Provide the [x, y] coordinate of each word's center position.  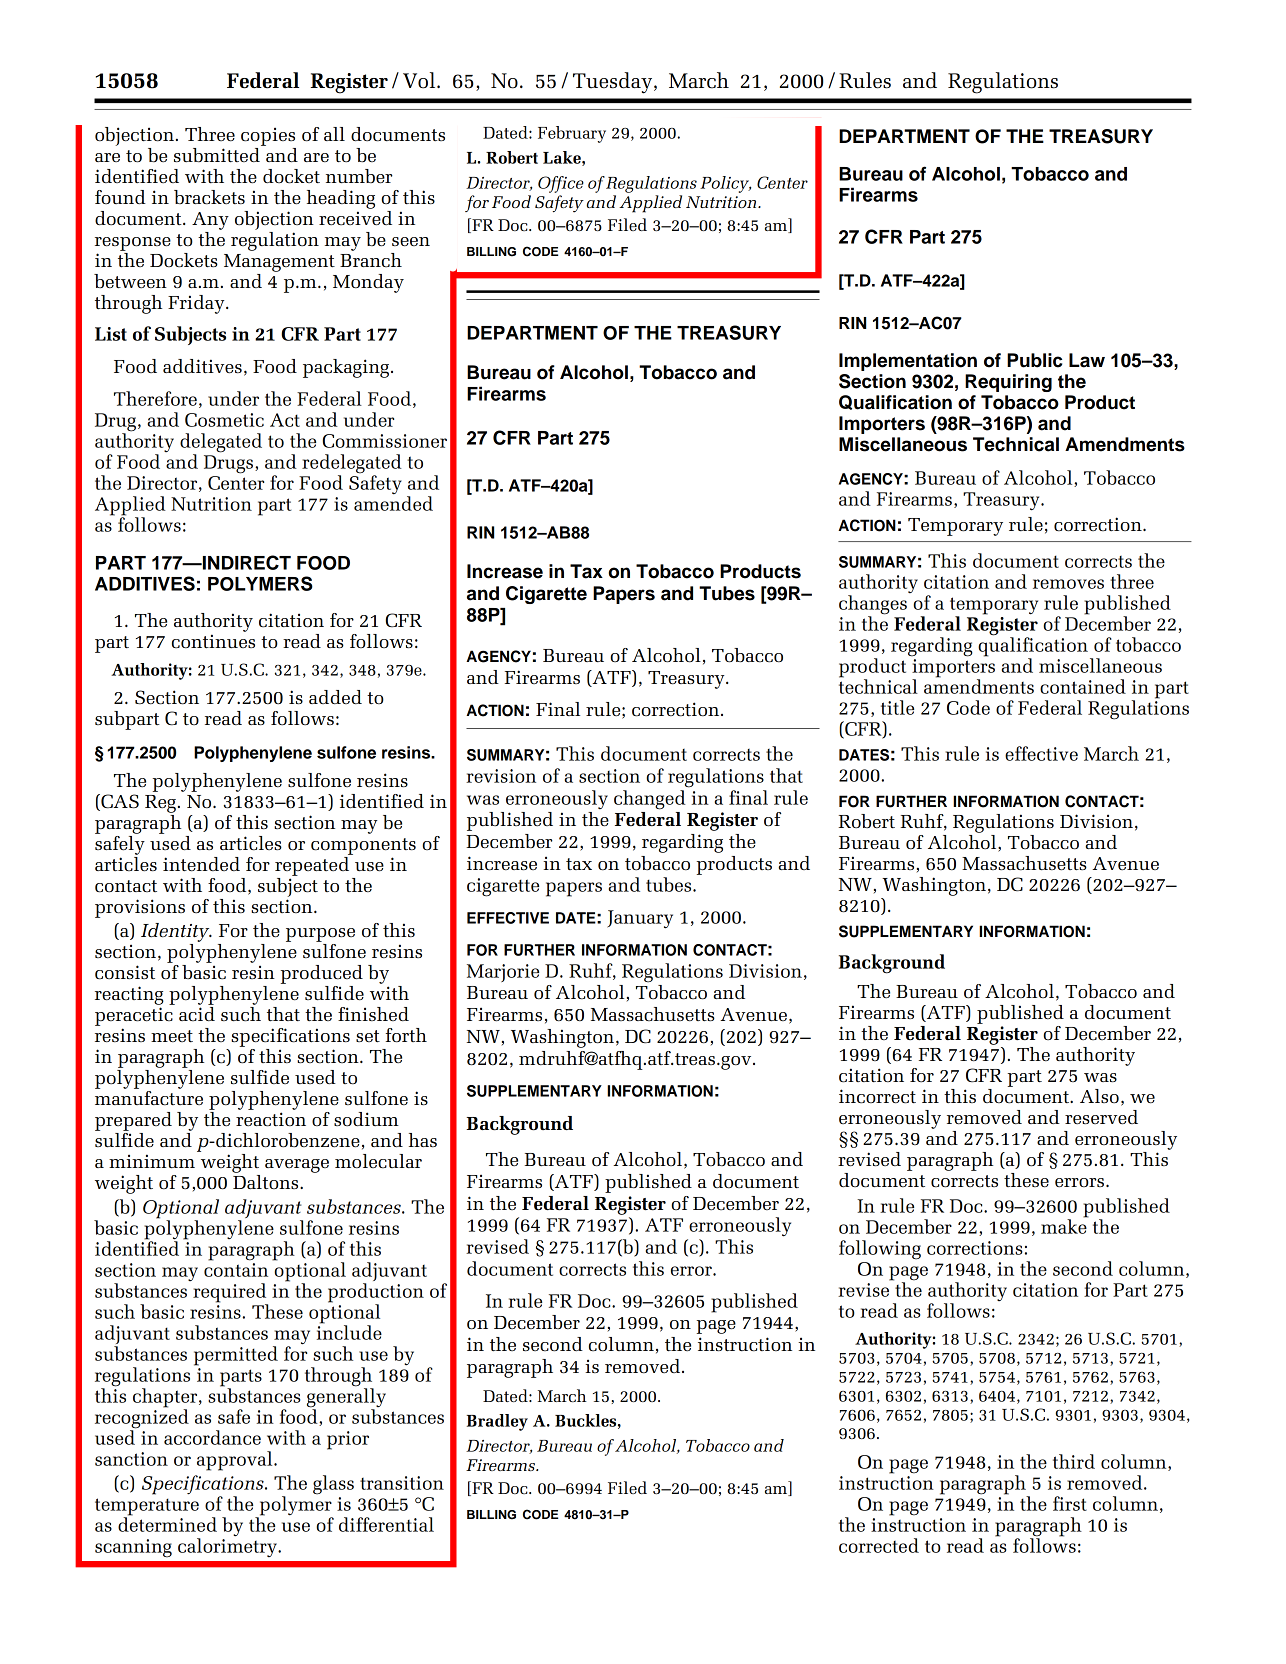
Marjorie [503, 973]
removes [1068, 584]
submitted [218, 153]
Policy [725, 184]
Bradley [497, 1422]
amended [393, 502]
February [572, 134]
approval [236, 1461]
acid [197, 1014]
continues [213, 641]
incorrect [877, 1096]
